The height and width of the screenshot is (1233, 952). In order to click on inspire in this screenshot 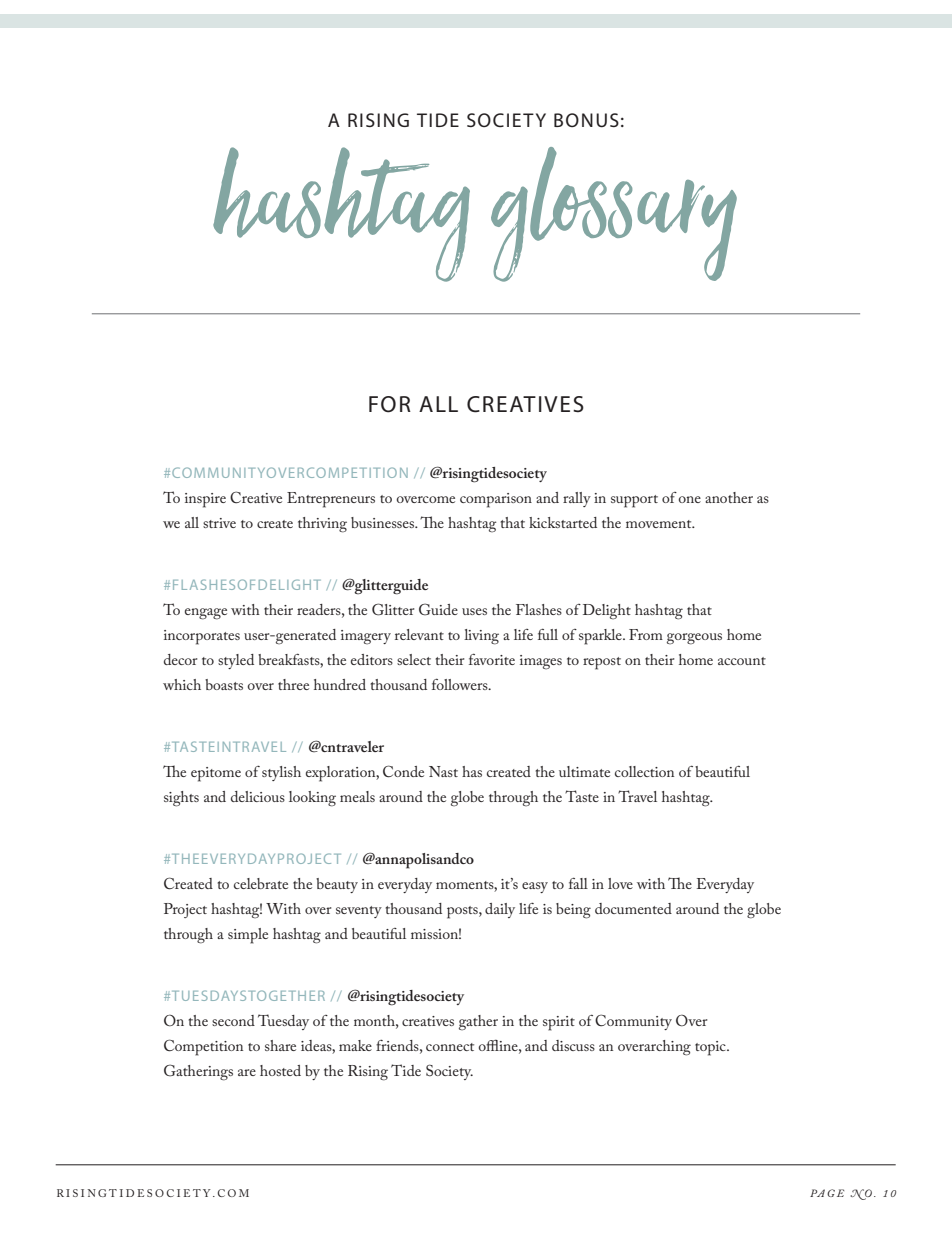, I will do `click(205, 500)`.
